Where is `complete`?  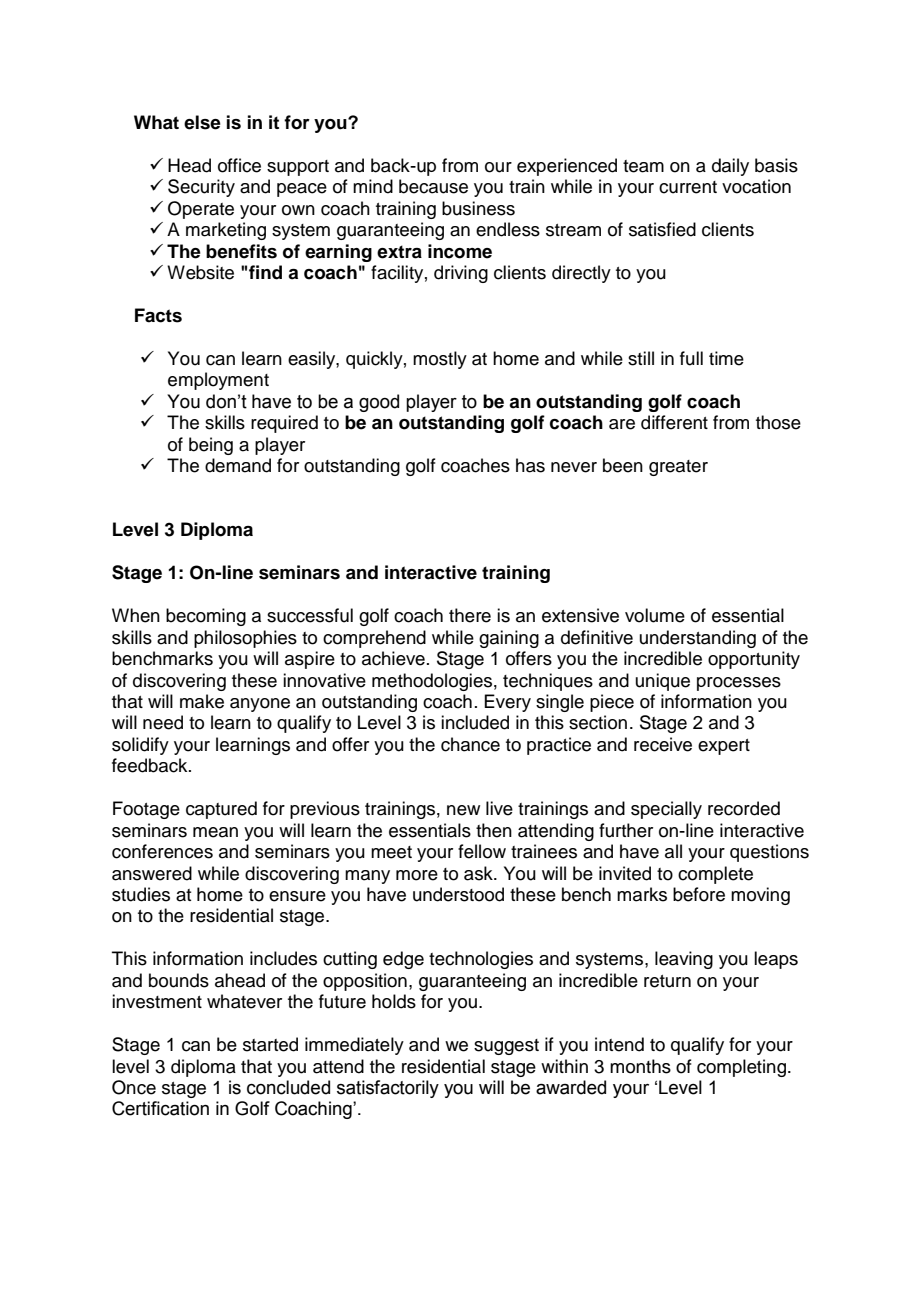 complete is located at coordinates (715, 875).
